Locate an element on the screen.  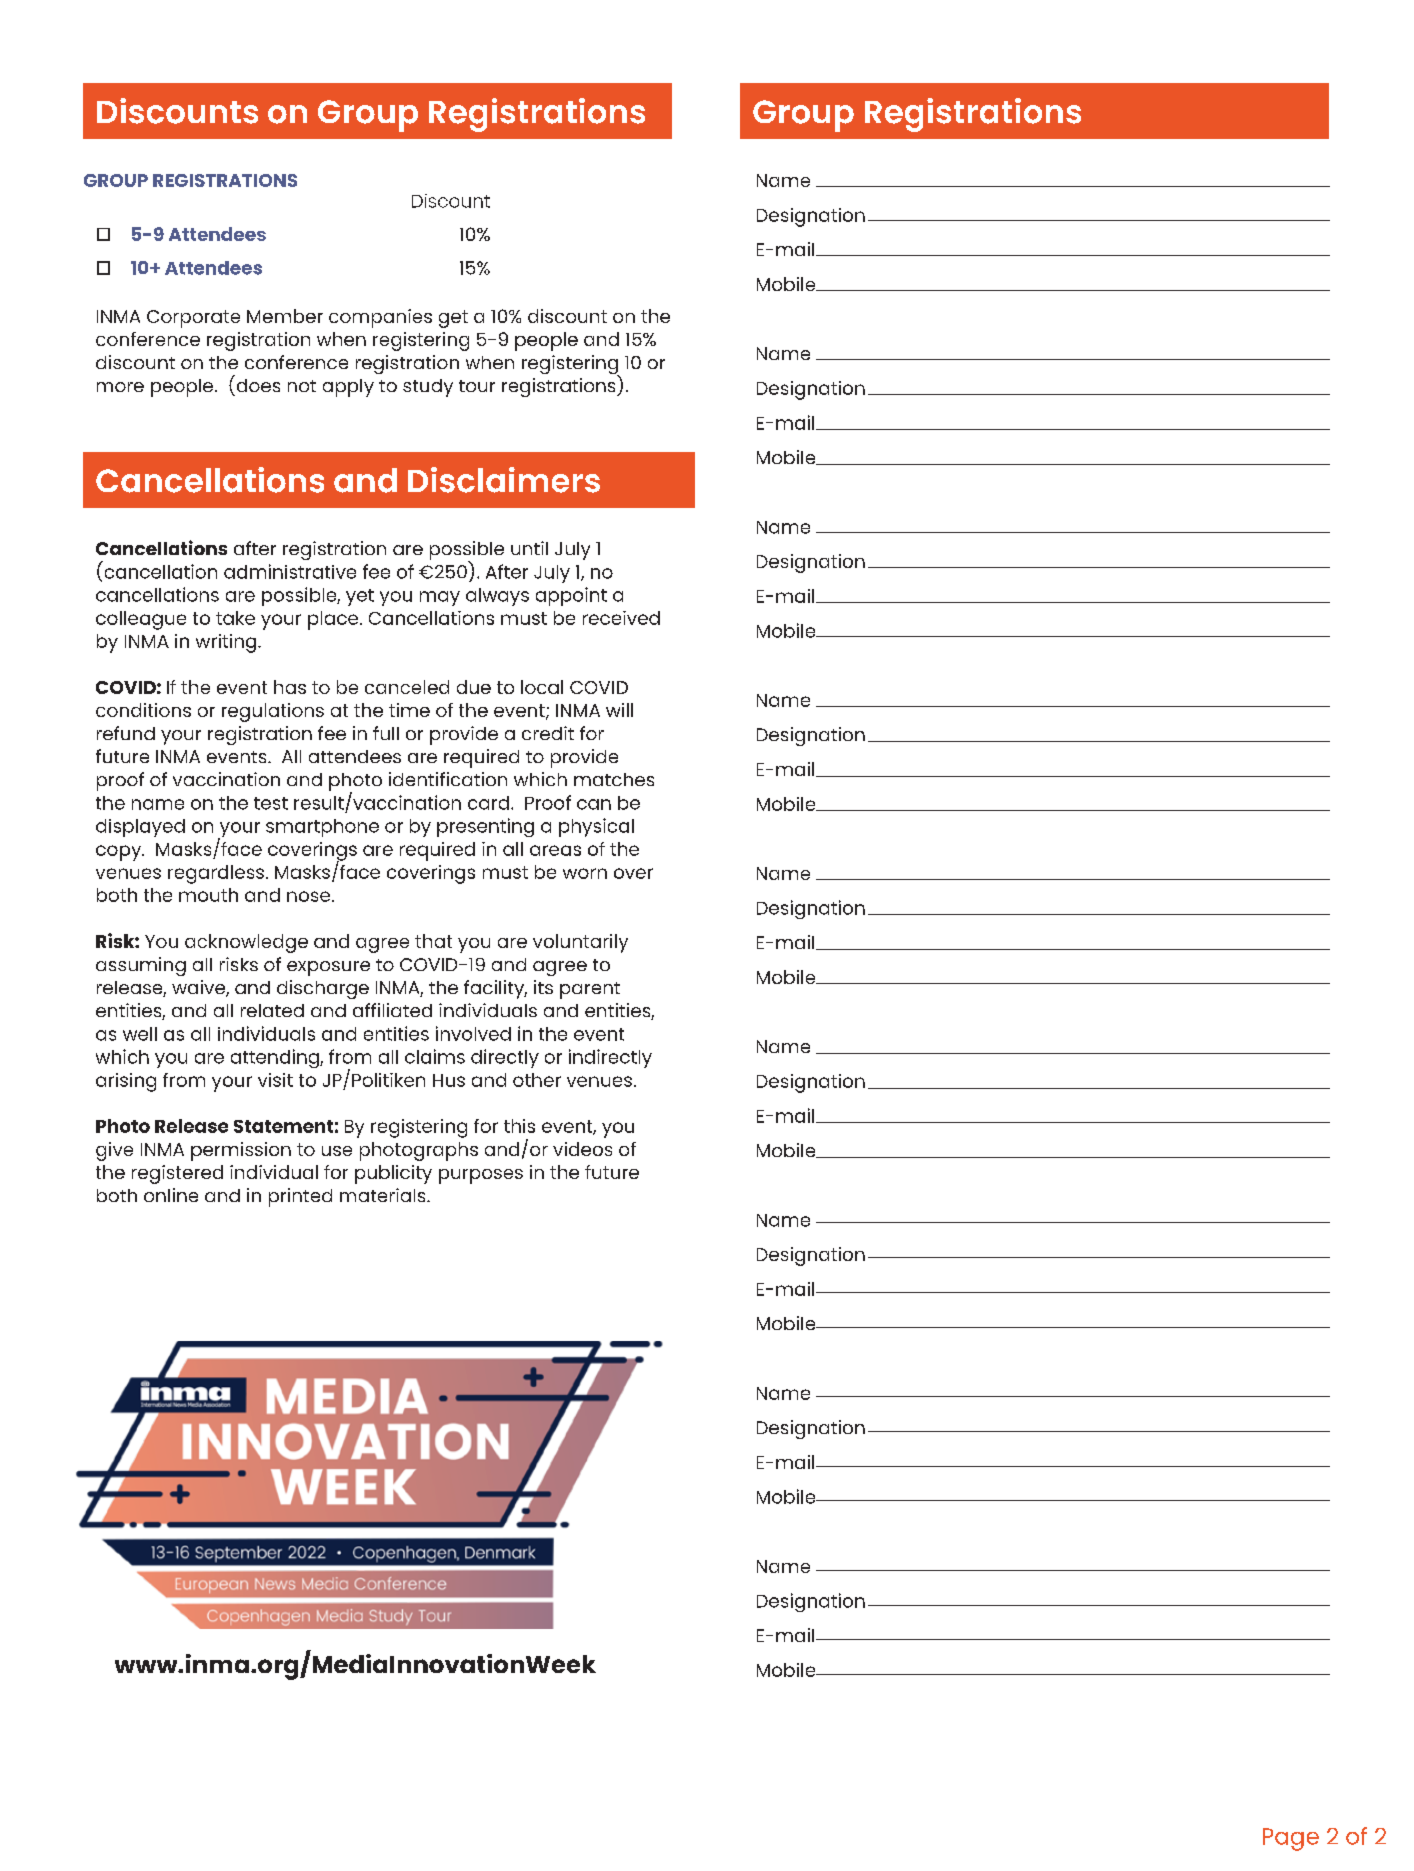
visit is located at coordinates (275, 1080).
